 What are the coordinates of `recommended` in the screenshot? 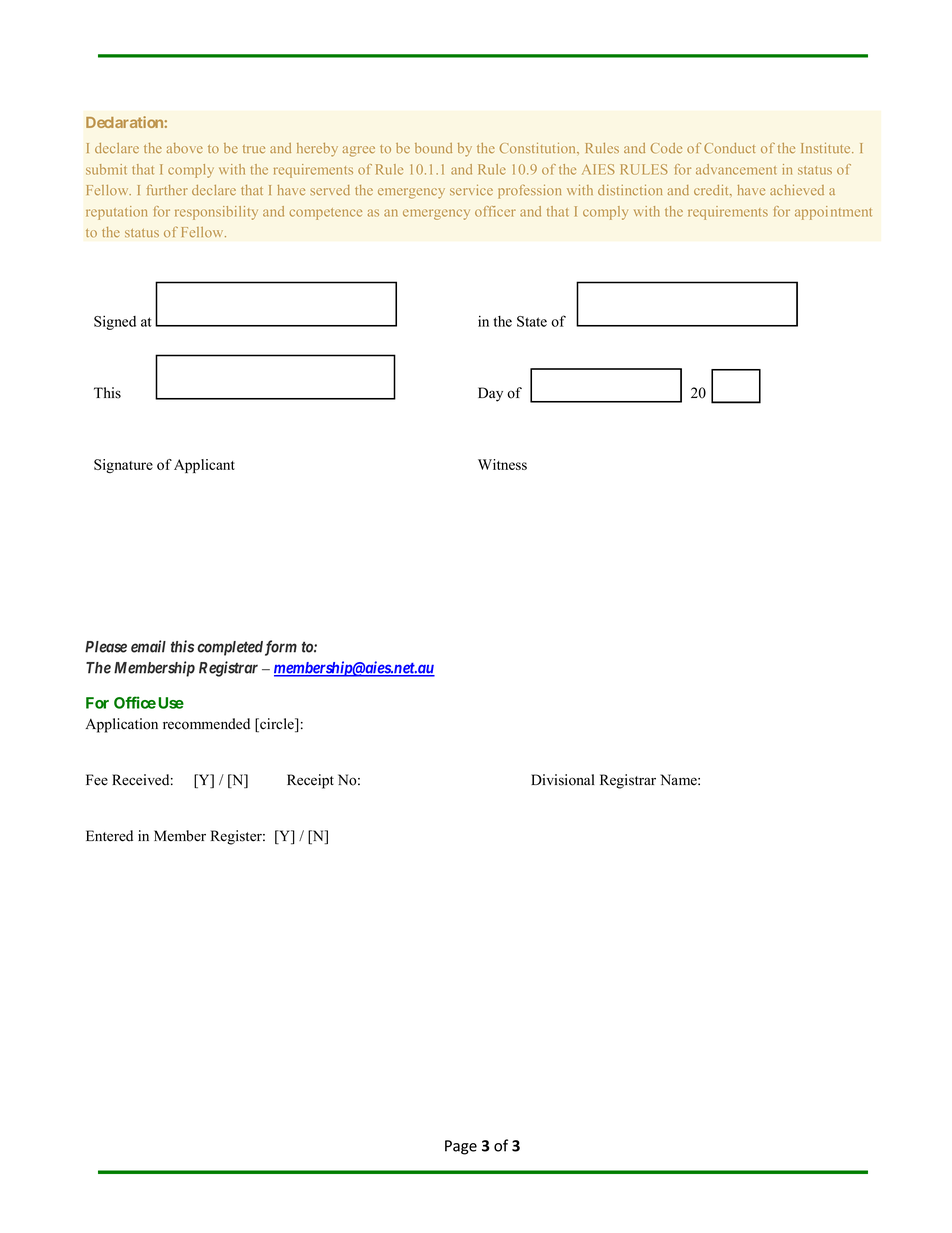 It's located at (206, 724).
